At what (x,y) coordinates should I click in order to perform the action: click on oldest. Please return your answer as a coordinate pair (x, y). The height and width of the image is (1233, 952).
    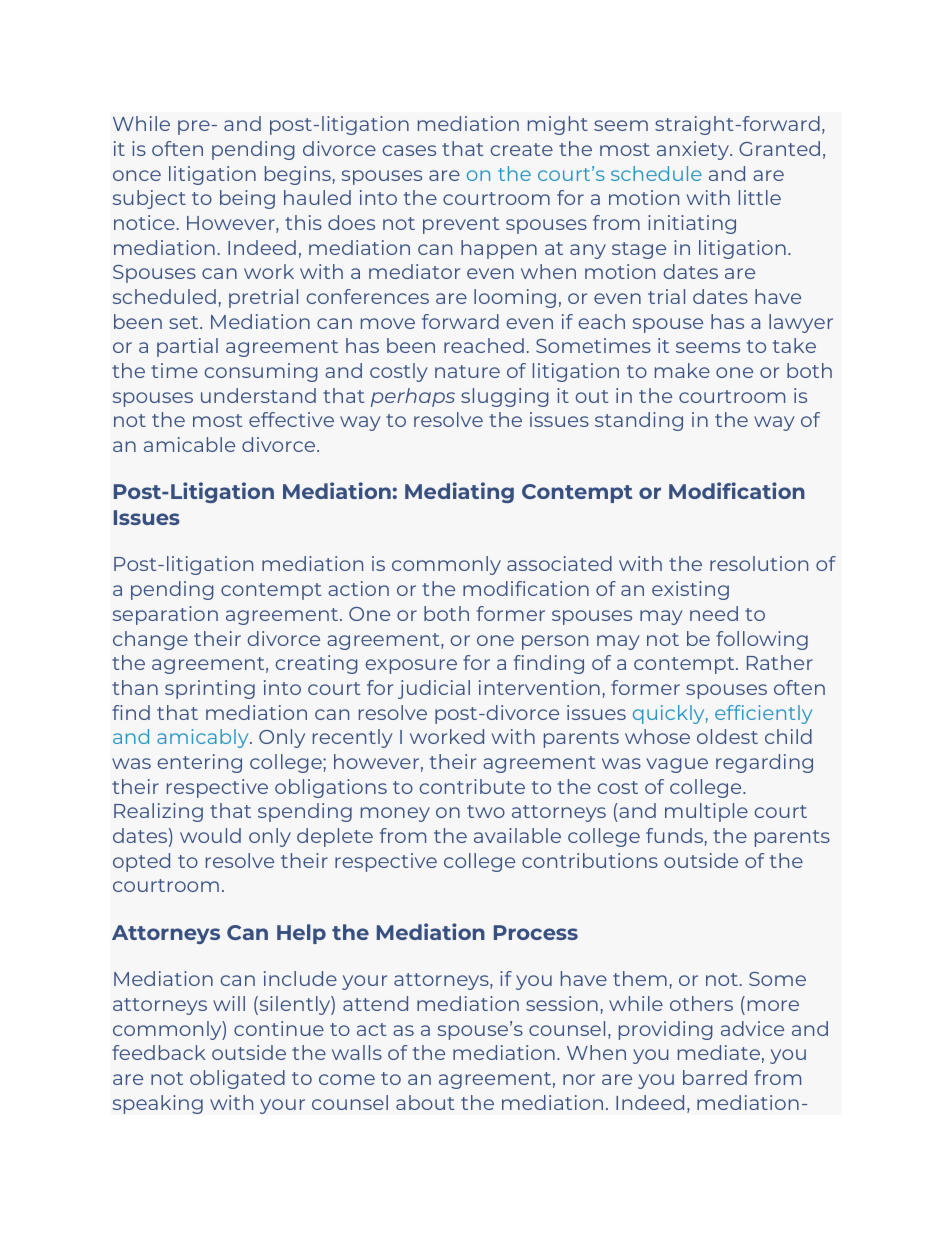
    Looking at the image, I should click on (727, 736).
